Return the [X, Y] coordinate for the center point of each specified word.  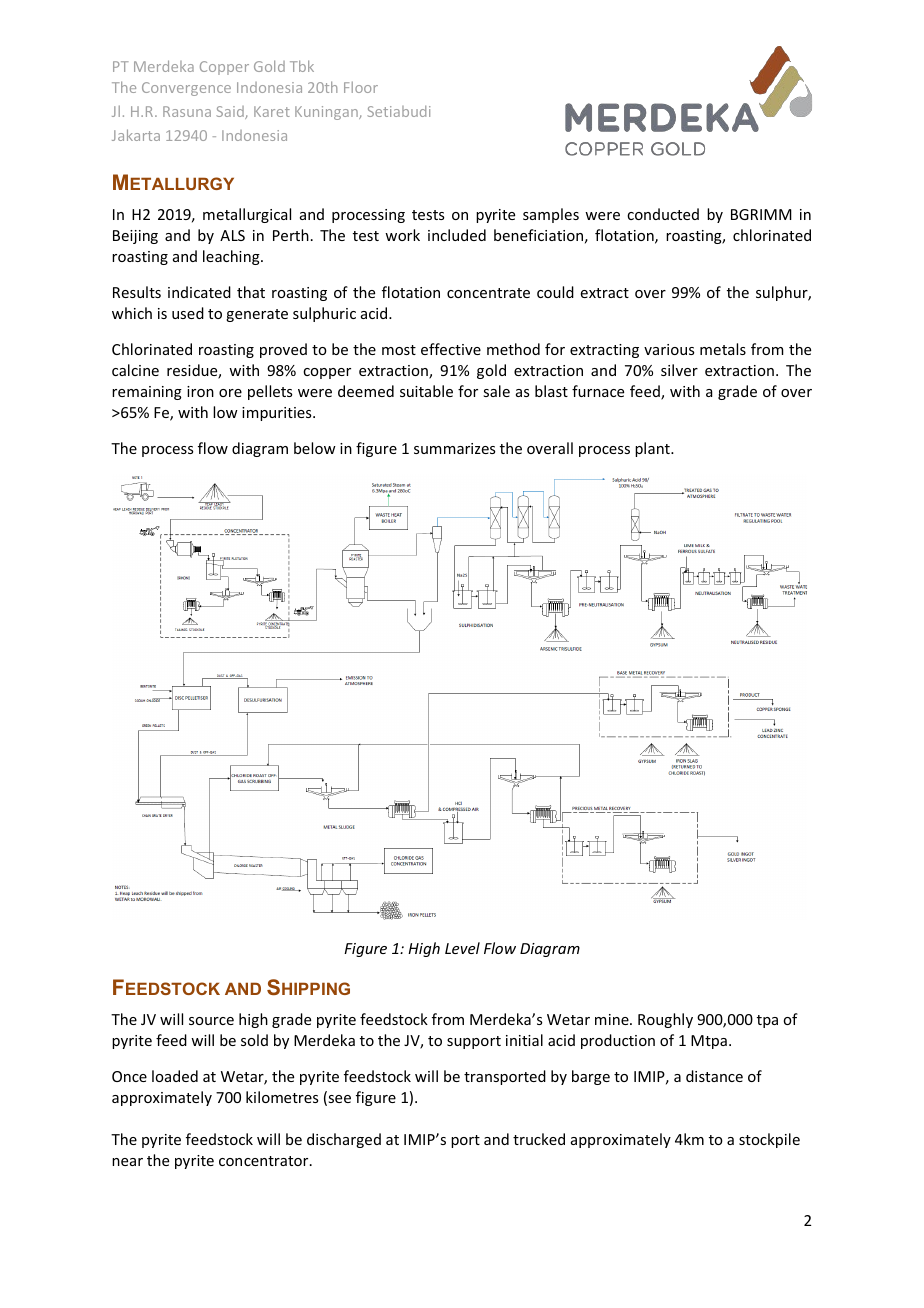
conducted [663, 214]
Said [231, 112]
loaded [175, 1076]
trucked [539, 1139]
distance [714, 1076]
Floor [361, 87]
